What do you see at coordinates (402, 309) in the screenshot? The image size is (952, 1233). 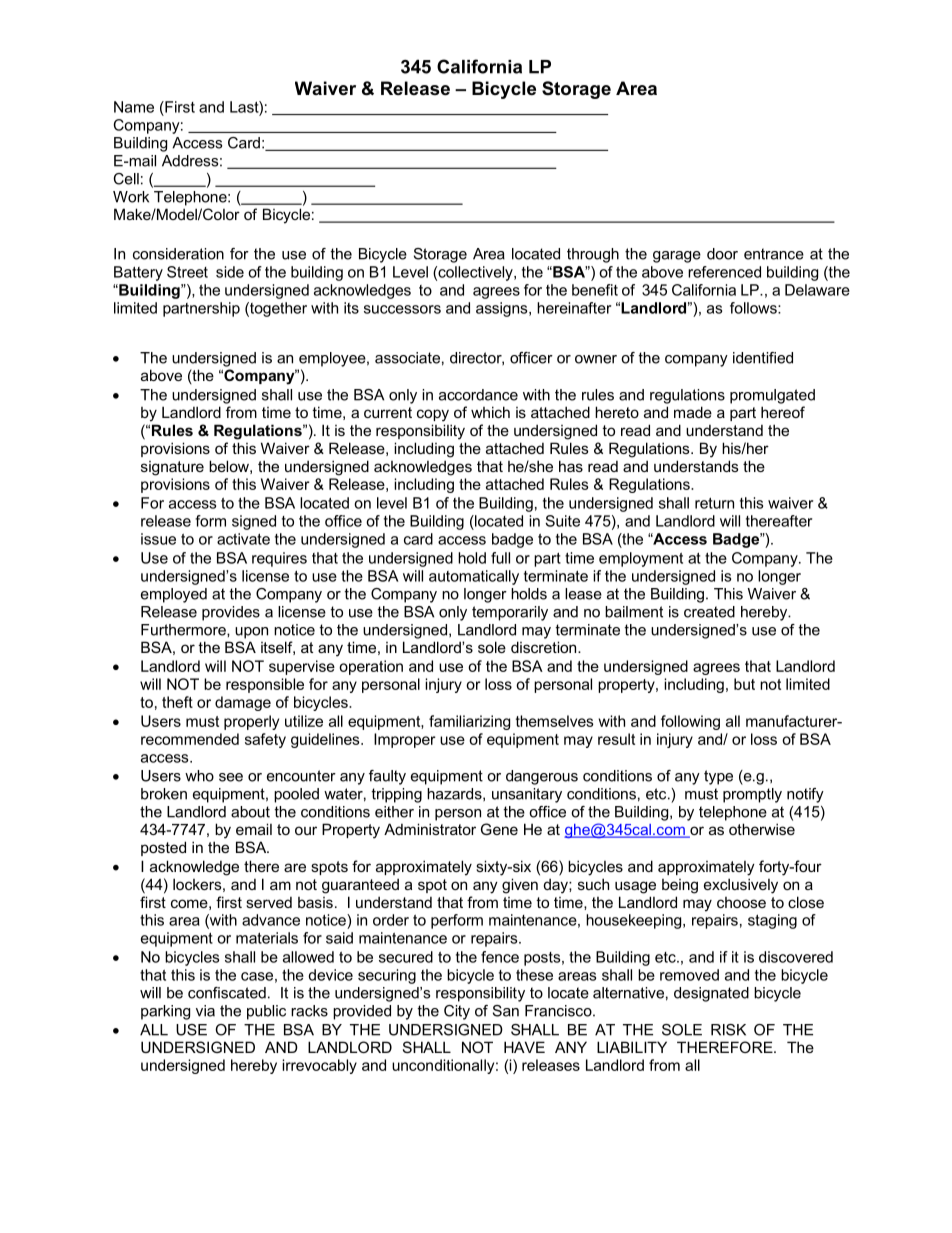 I see `successors` at bounding box center [402, 309].
